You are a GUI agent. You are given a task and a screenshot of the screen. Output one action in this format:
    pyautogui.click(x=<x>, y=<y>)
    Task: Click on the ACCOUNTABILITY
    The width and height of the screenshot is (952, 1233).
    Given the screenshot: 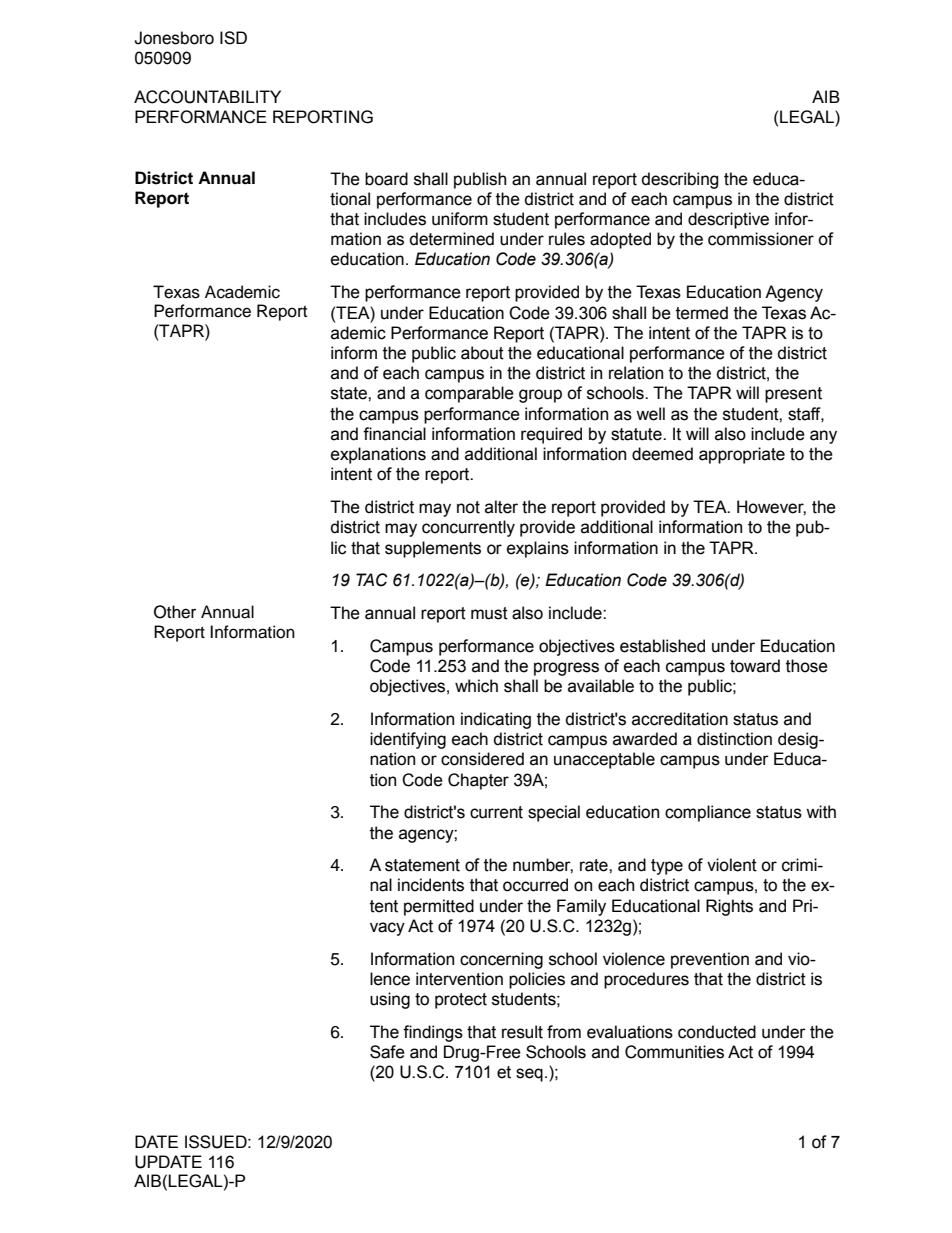 What is the action you would take?
    pyautogui.click(x=207, y=97)
